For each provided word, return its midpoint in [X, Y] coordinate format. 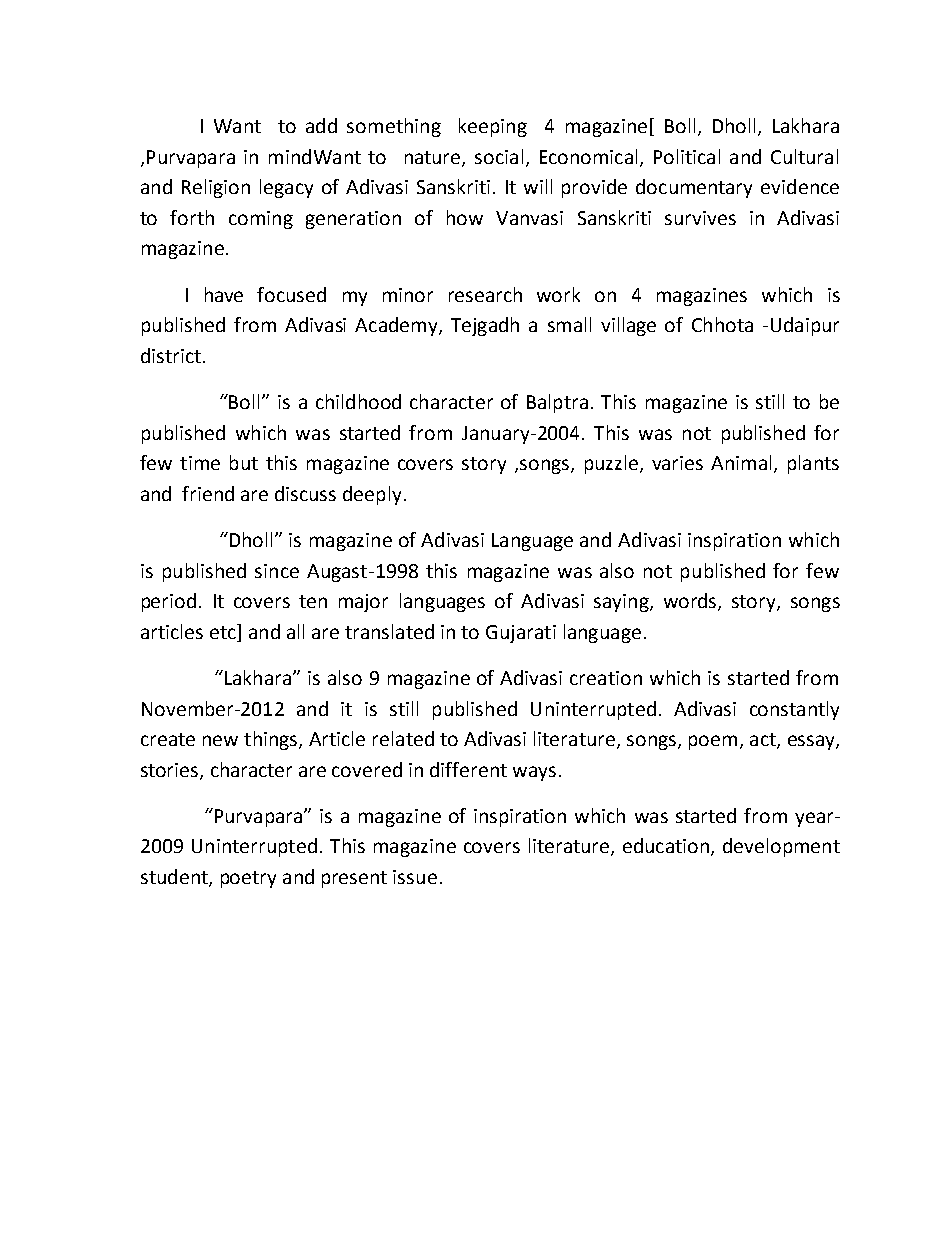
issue [415, 877]
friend [208, 493]
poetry [248, 879]
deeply [372, 495]
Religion [216, 188]
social [499, 156]
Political [687, 156]
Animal [741, 462]
